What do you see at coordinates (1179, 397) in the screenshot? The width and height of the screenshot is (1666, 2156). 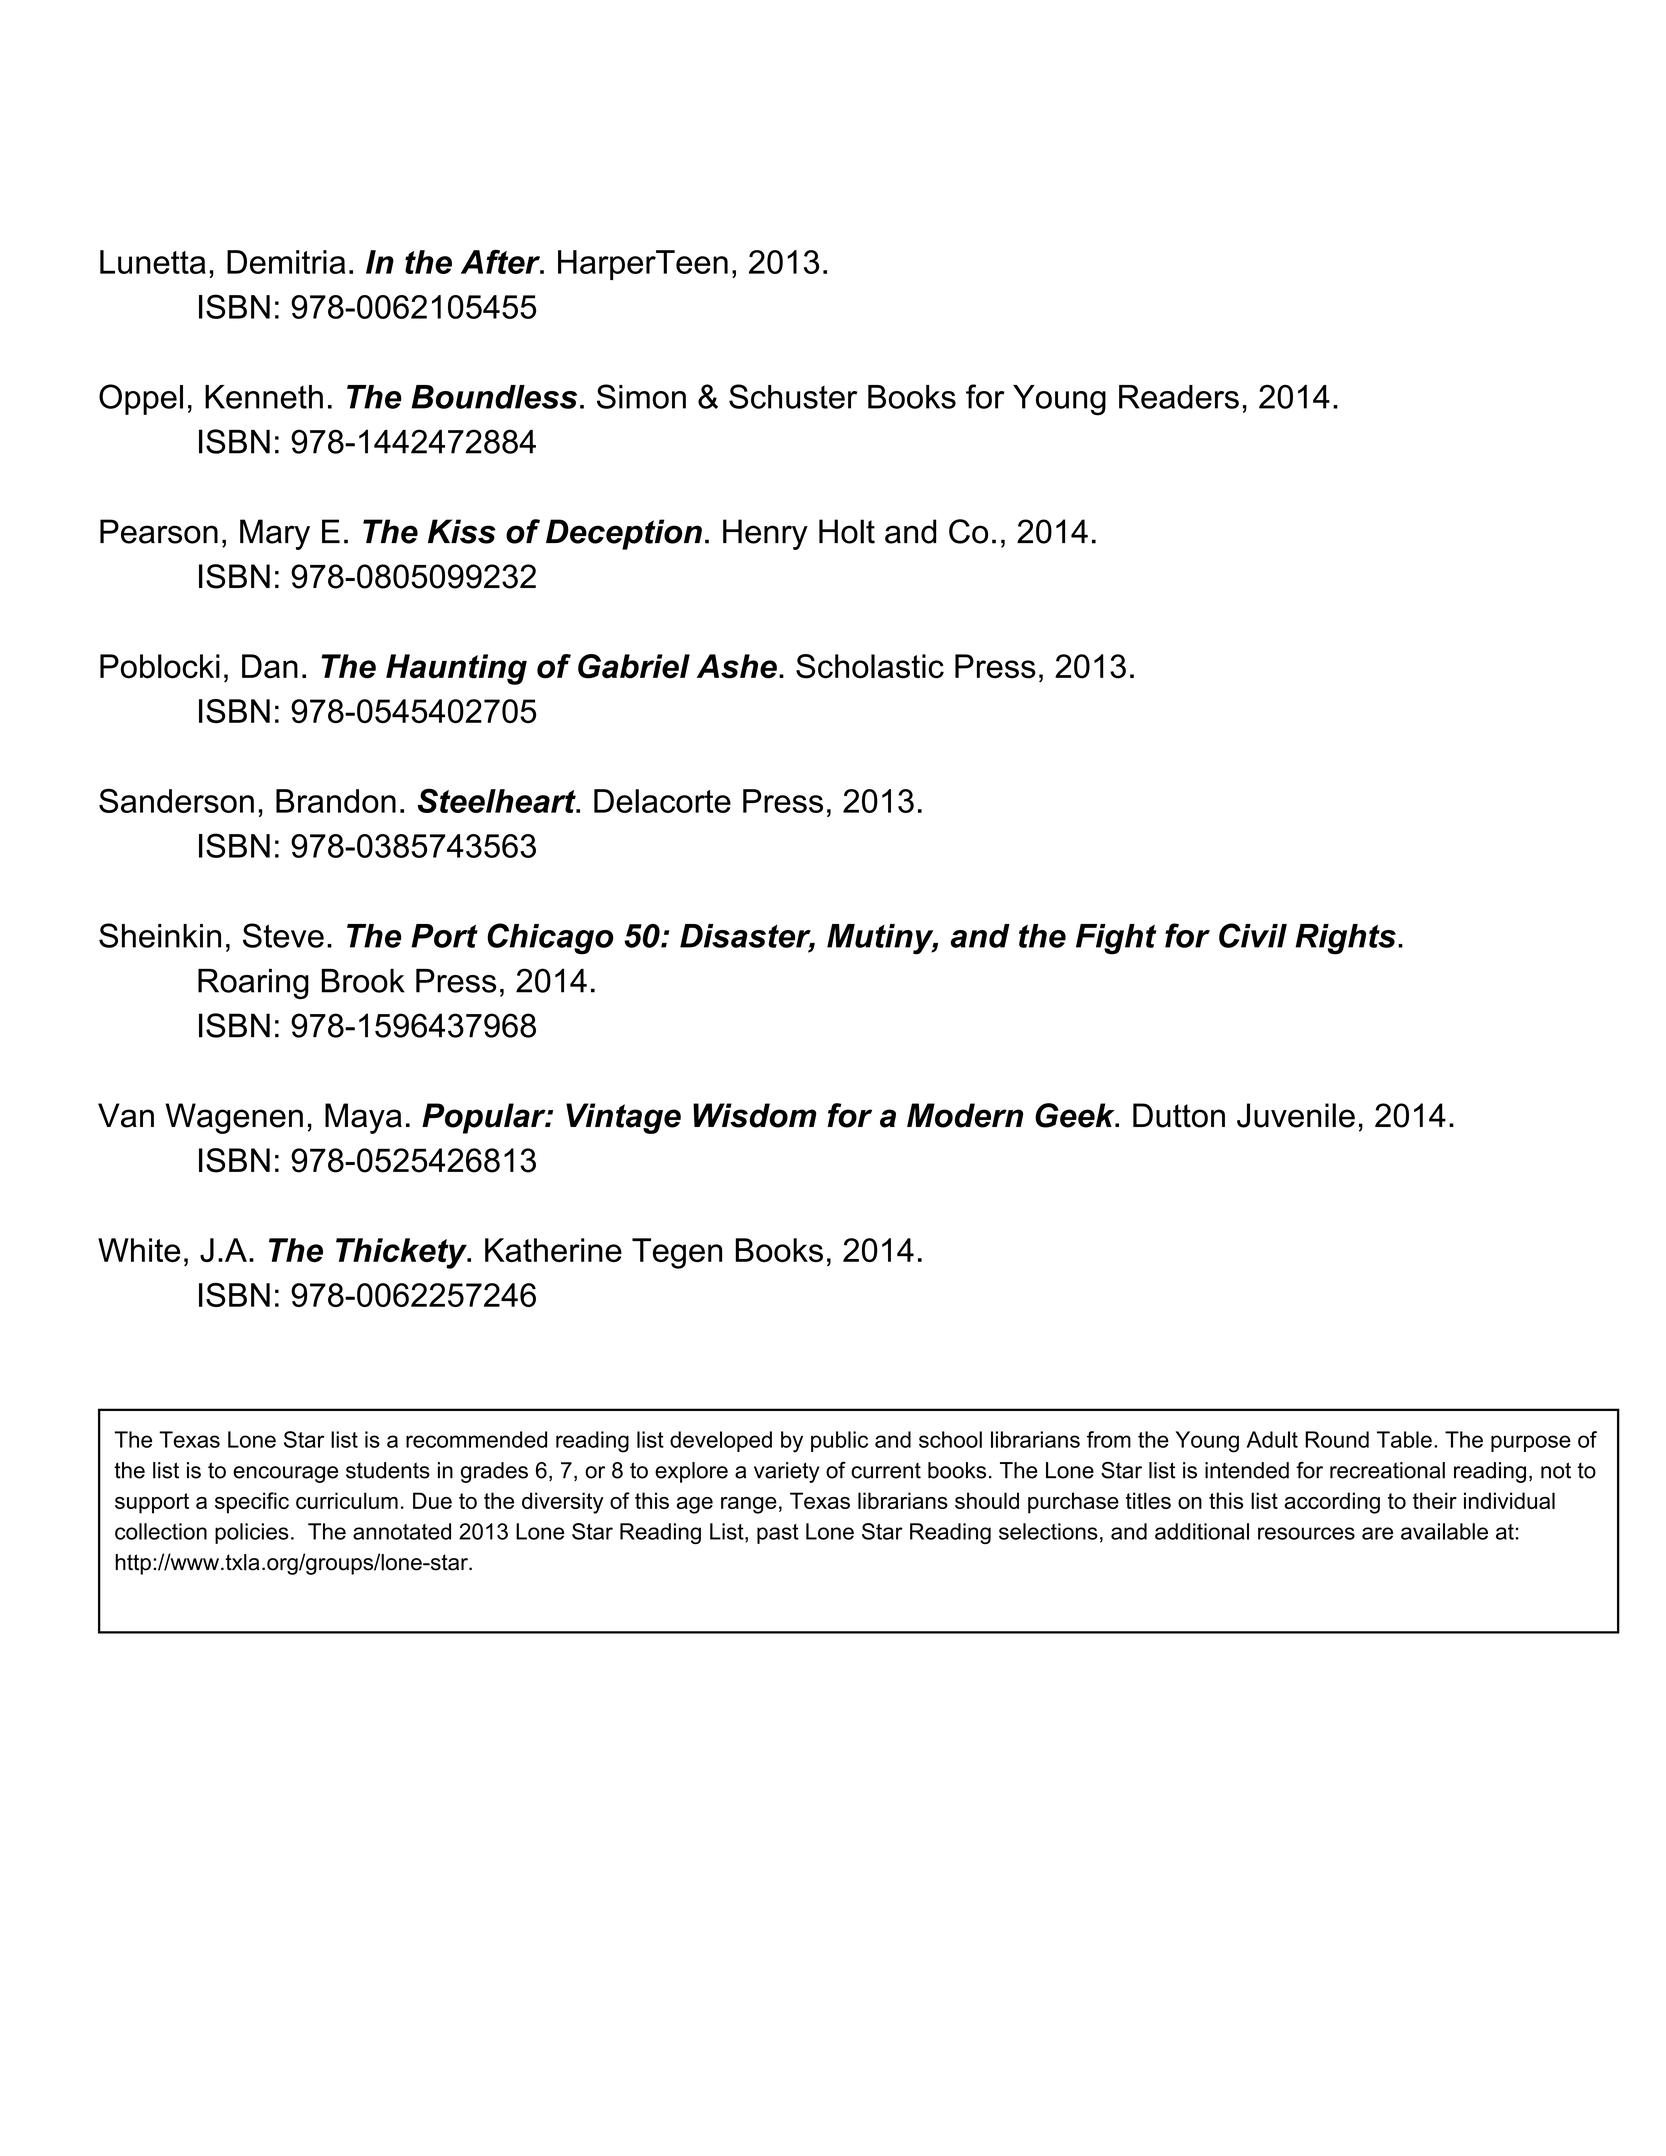 I see `Readers` at bounding box center [1179, 397].
